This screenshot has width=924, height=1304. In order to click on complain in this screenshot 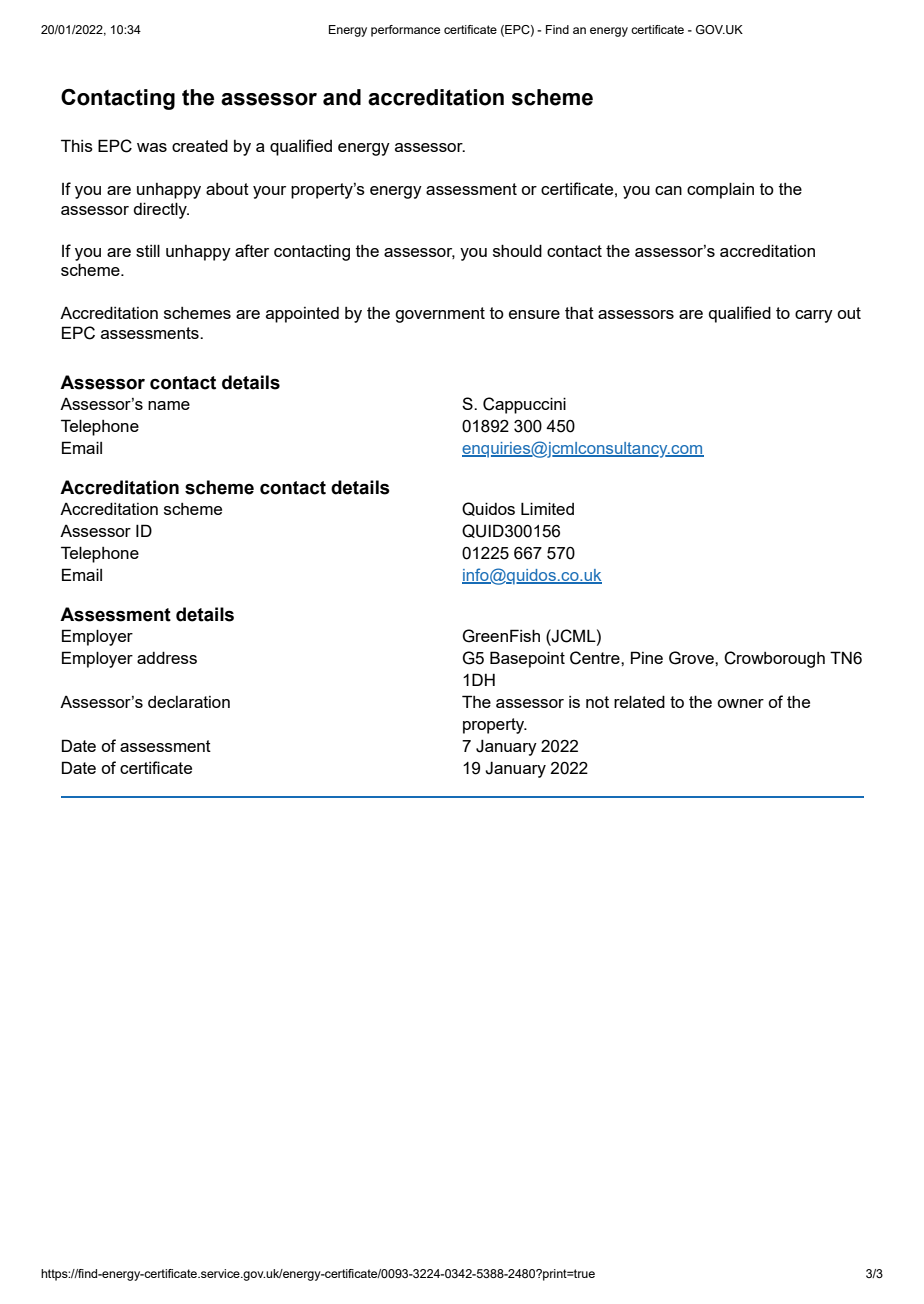, I will do `click(720, 190)`.
